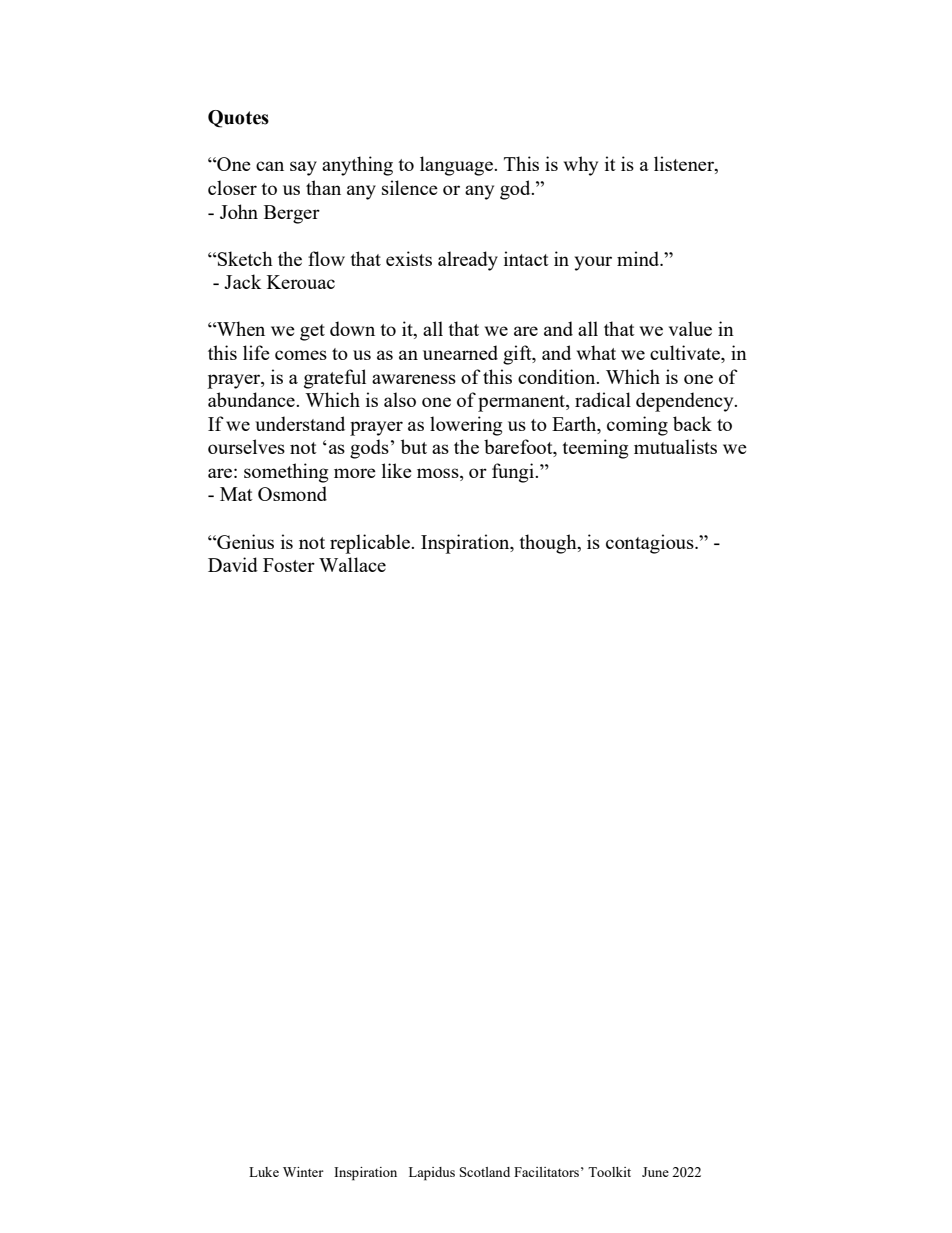  I want to click on language, so click(457, 166).
